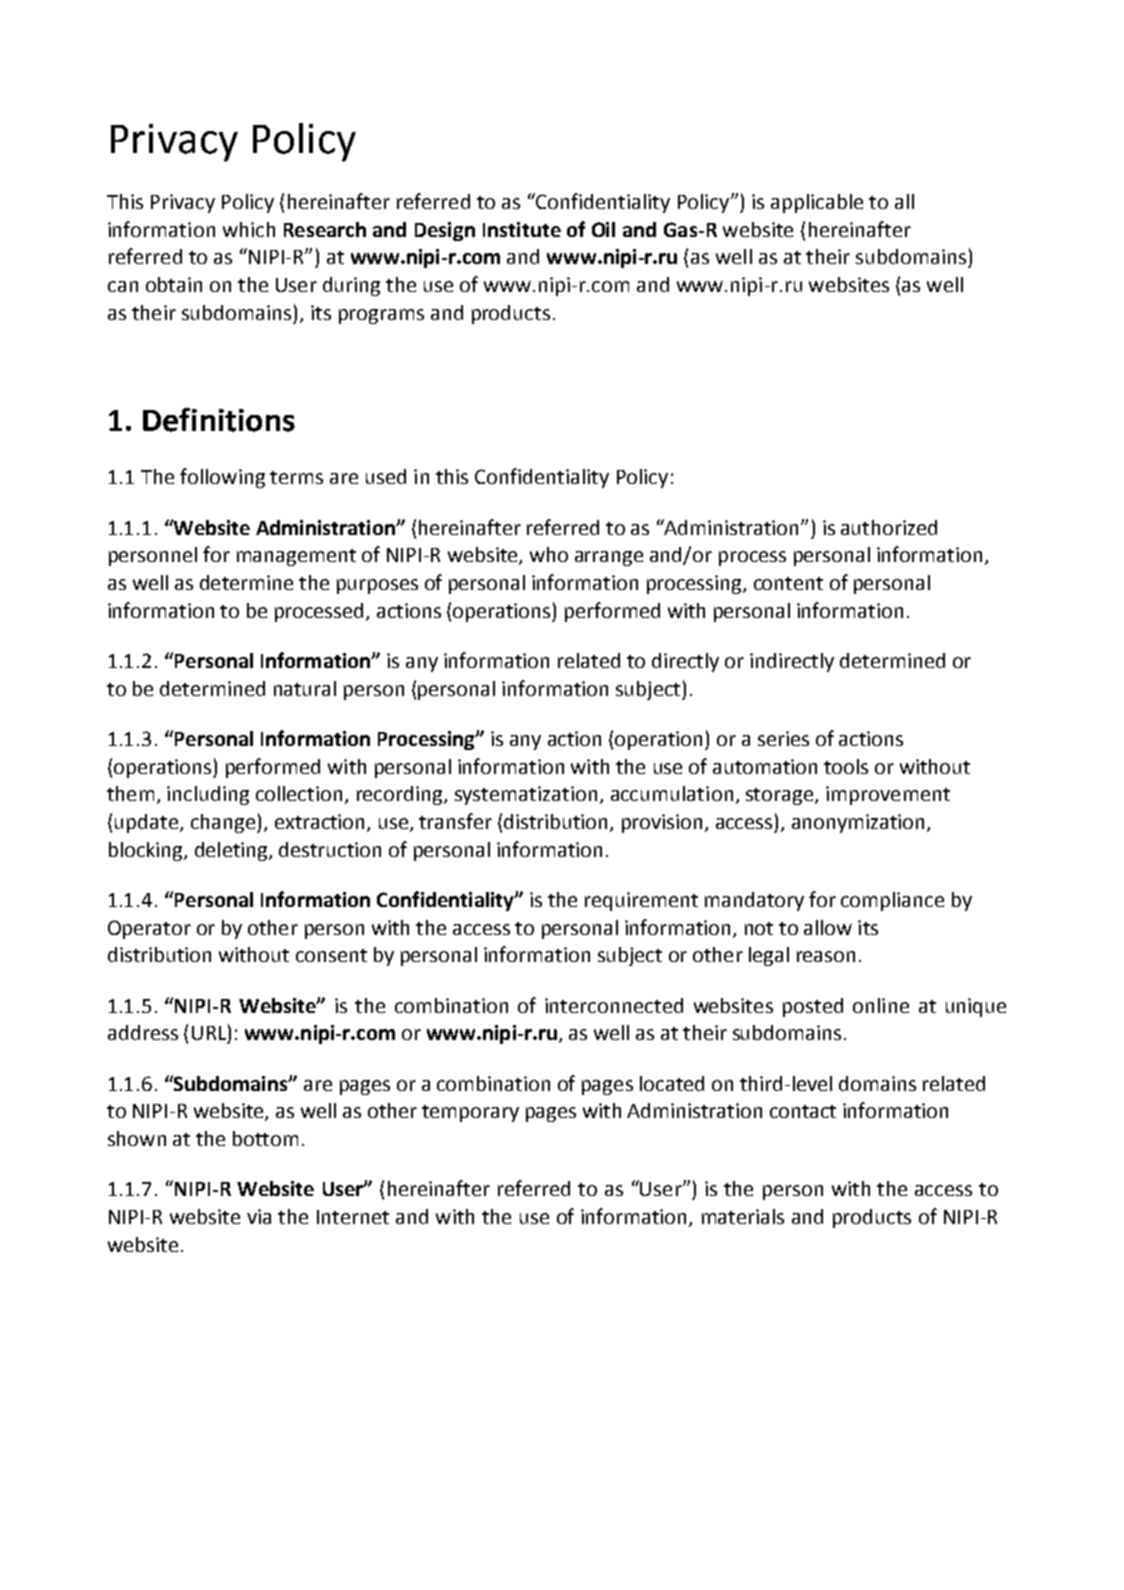 This page has width=1124, height=1590. Describe the element at coordinates (259, 1216) in the page. I see `via` at that location.
